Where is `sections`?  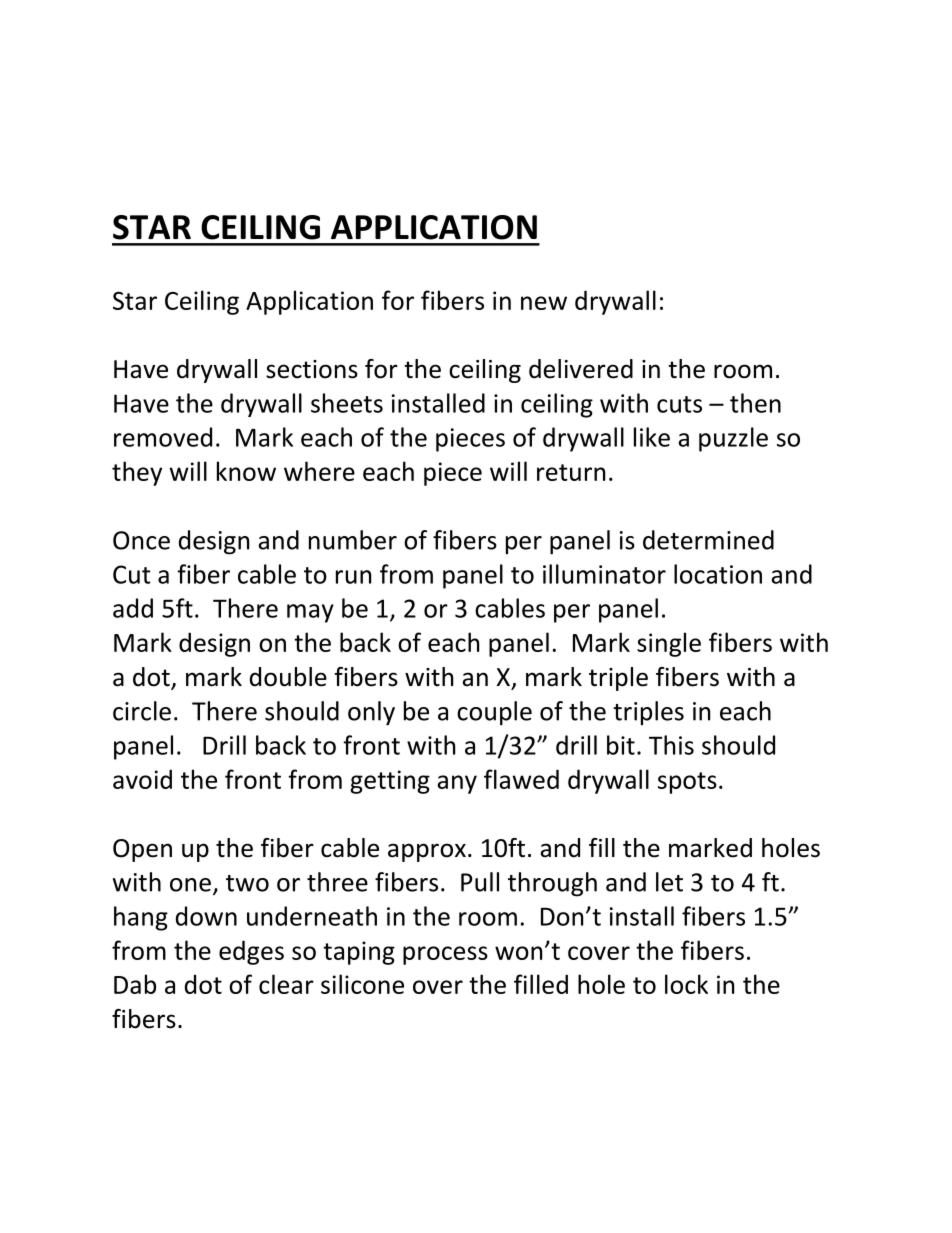
sections is located at coordinates (312, 369).
